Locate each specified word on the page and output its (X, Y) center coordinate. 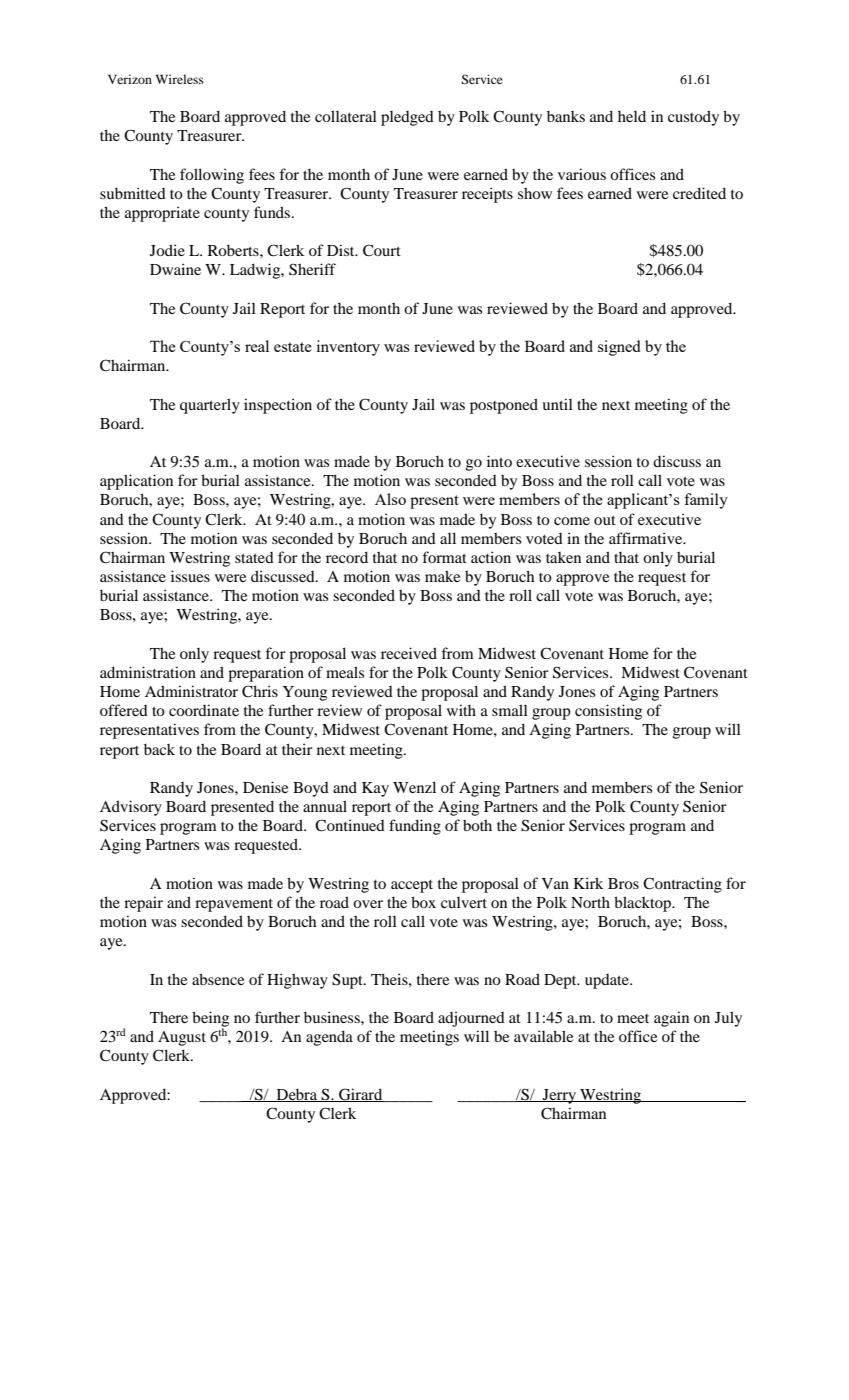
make (442, 576)
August (182, 1038)
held (632, 116)
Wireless (180, 79)
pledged (407, 118)
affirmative (647, 538)
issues (190, 576)
